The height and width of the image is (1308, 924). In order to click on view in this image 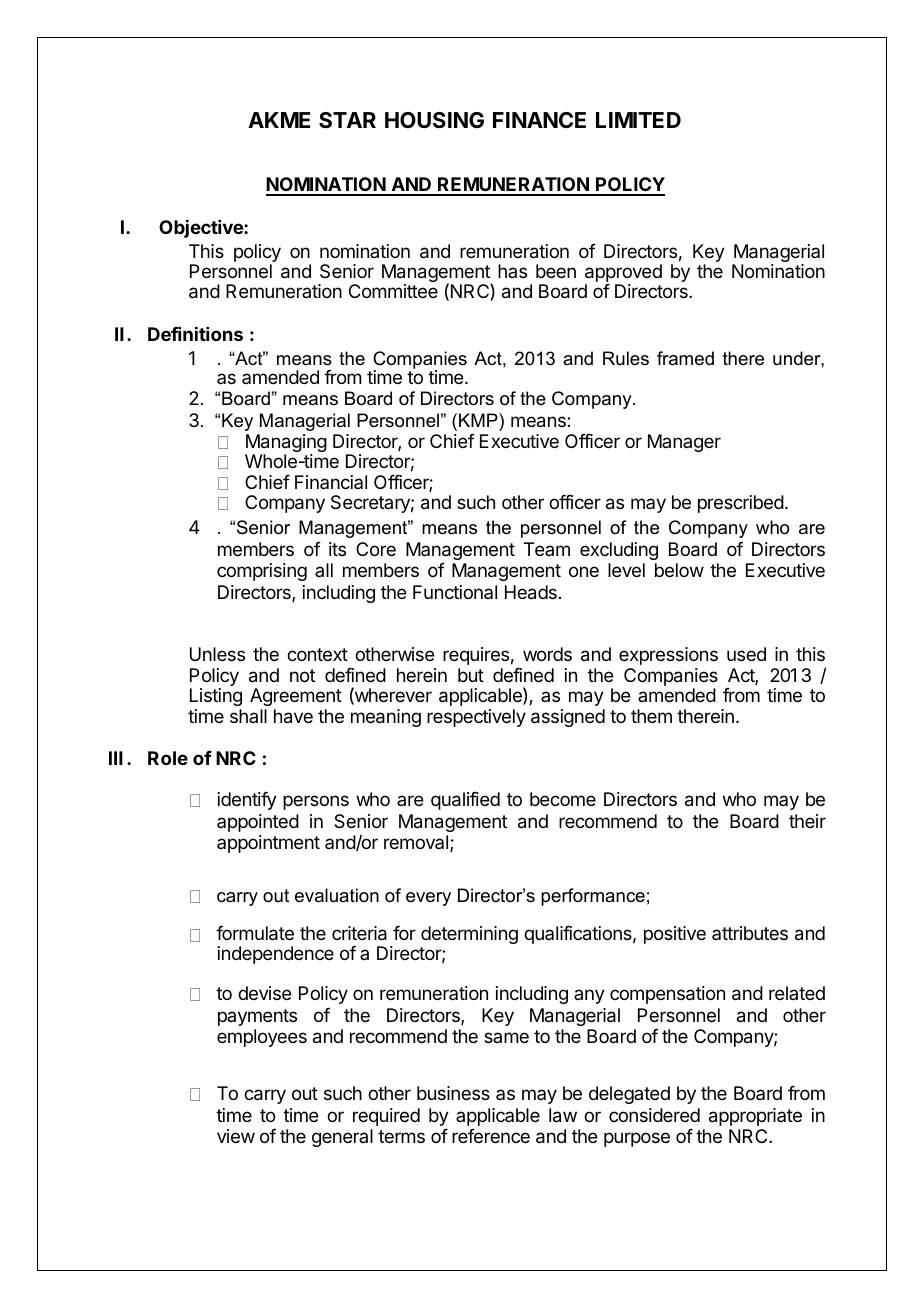, I will do `click(236, 1136)`.
